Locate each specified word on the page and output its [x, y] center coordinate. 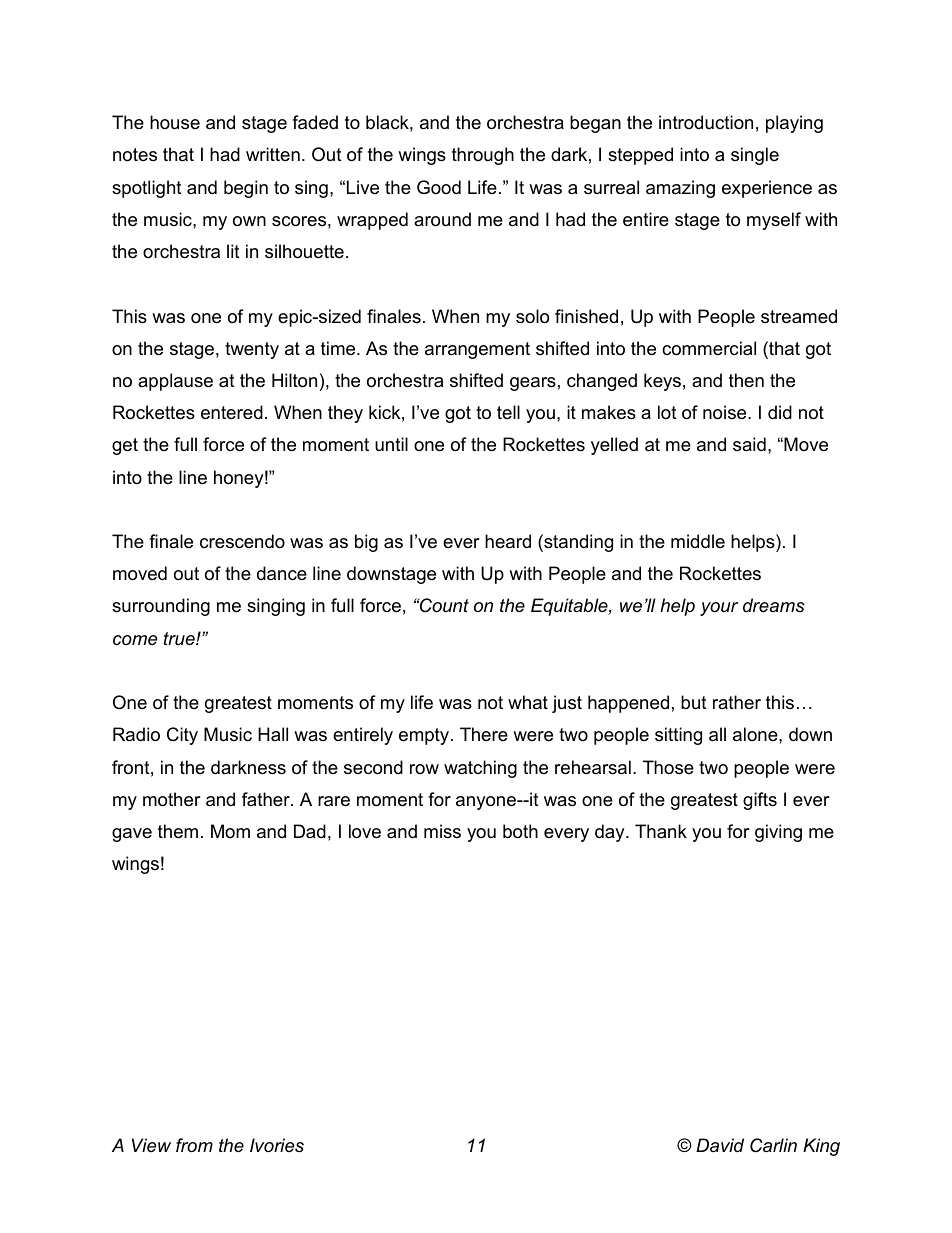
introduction [706, 122]
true [180, 639]
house [175, 122]
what [528, 702]
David [720, 1145]
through [483, 156]
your [719, 609]
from [194, 1145]
